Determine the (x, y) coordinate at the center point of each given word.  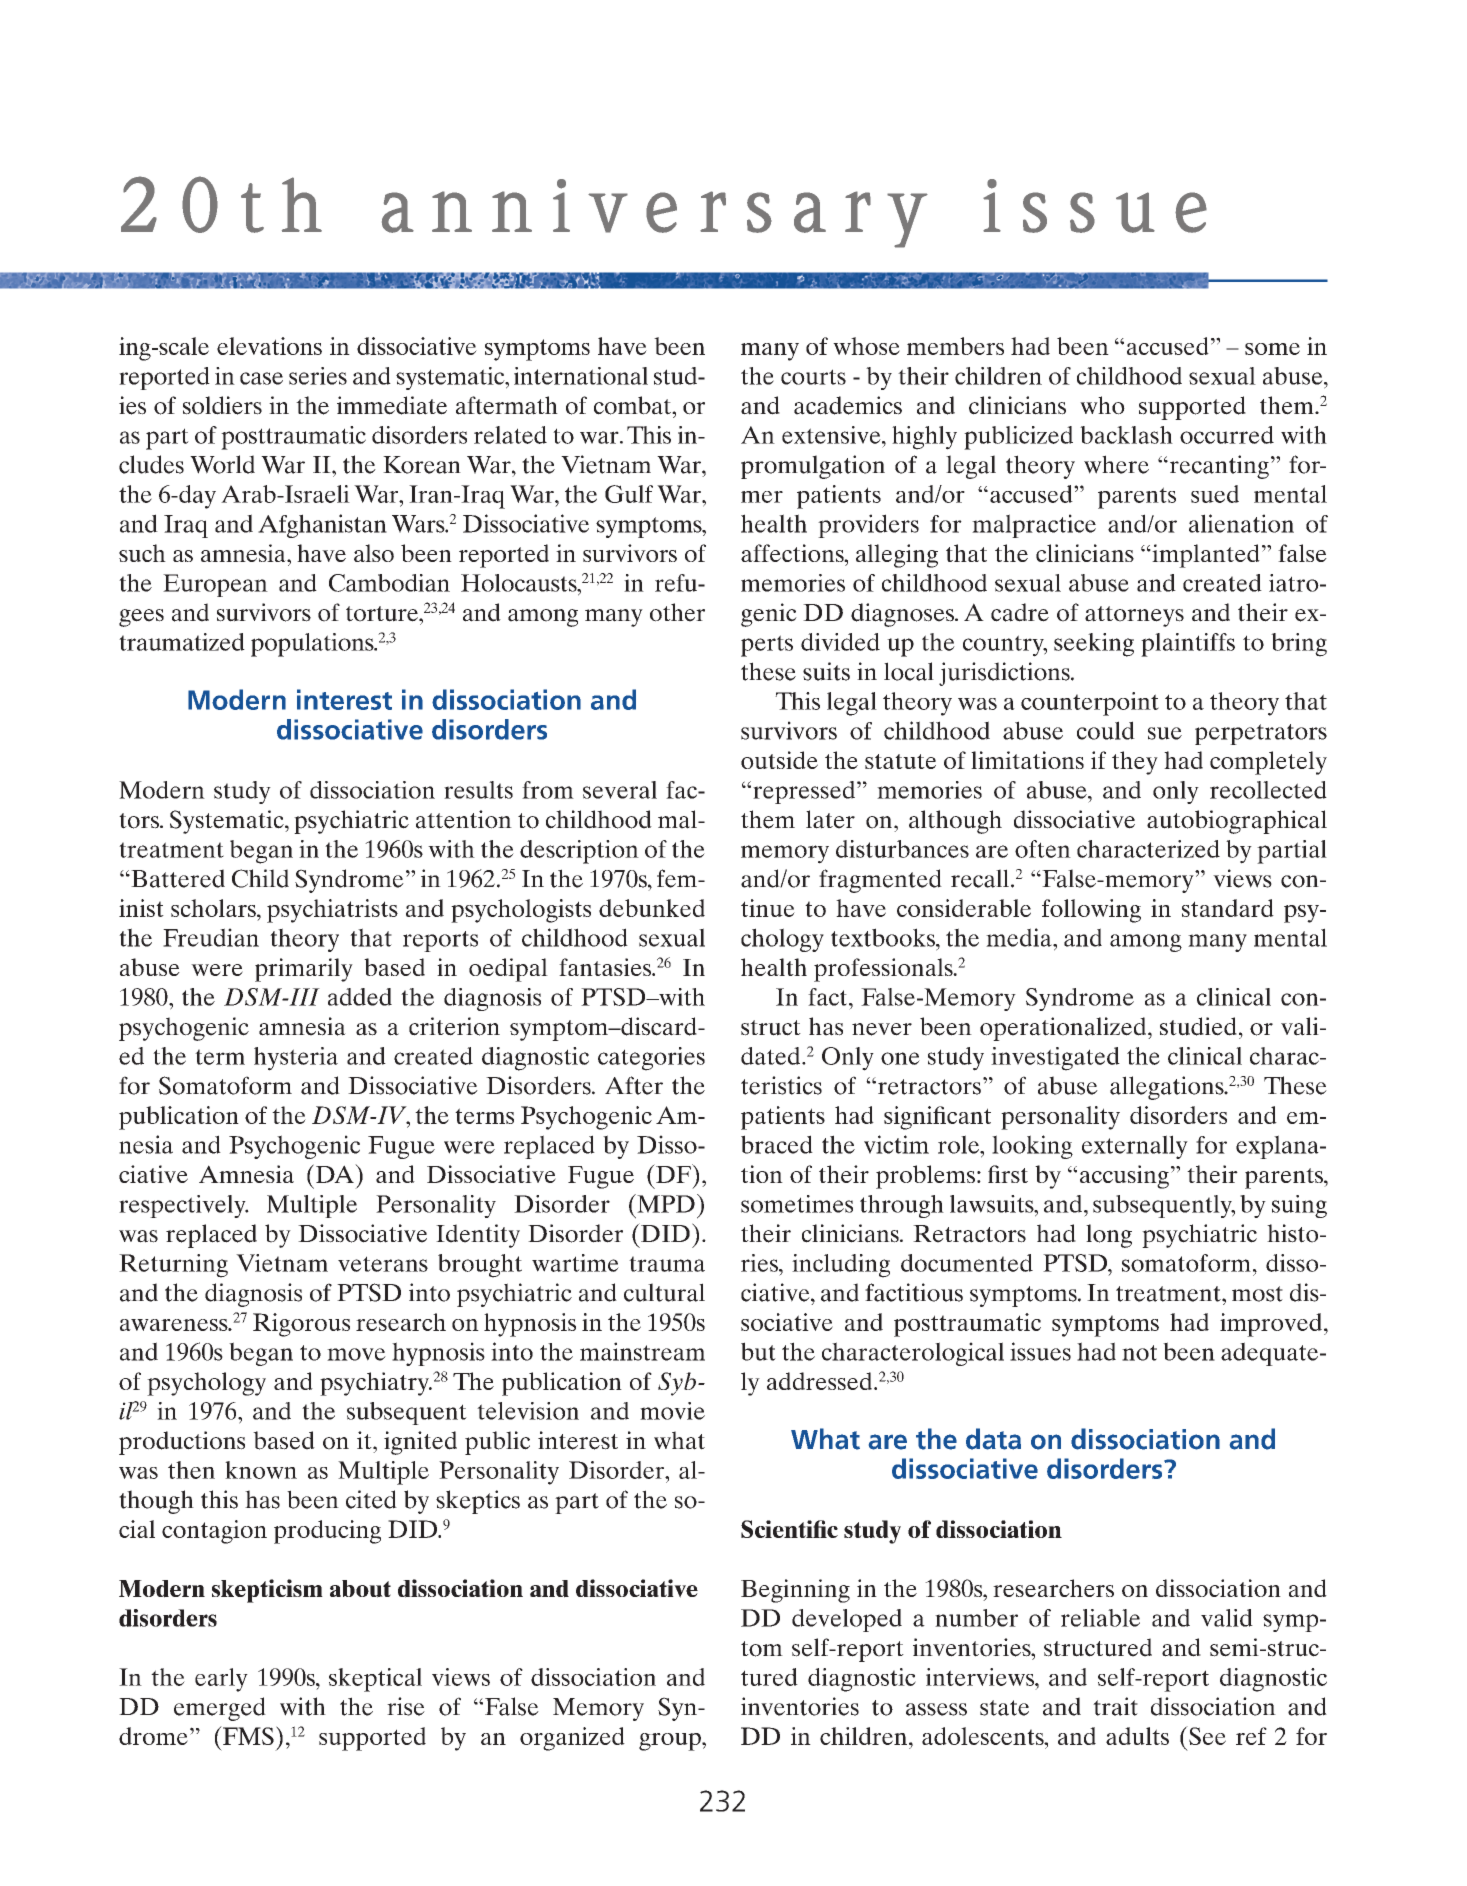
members (955, 346)
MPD (665, 1203)
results (478, 790)
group (671, 1742)
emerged (220, 1709)
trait (1115, 1706)
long (1109, 1236)
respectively (183, 1206)
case (261, 378)
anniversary (655, 213)
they (1135, 763)
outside (779, 760)
